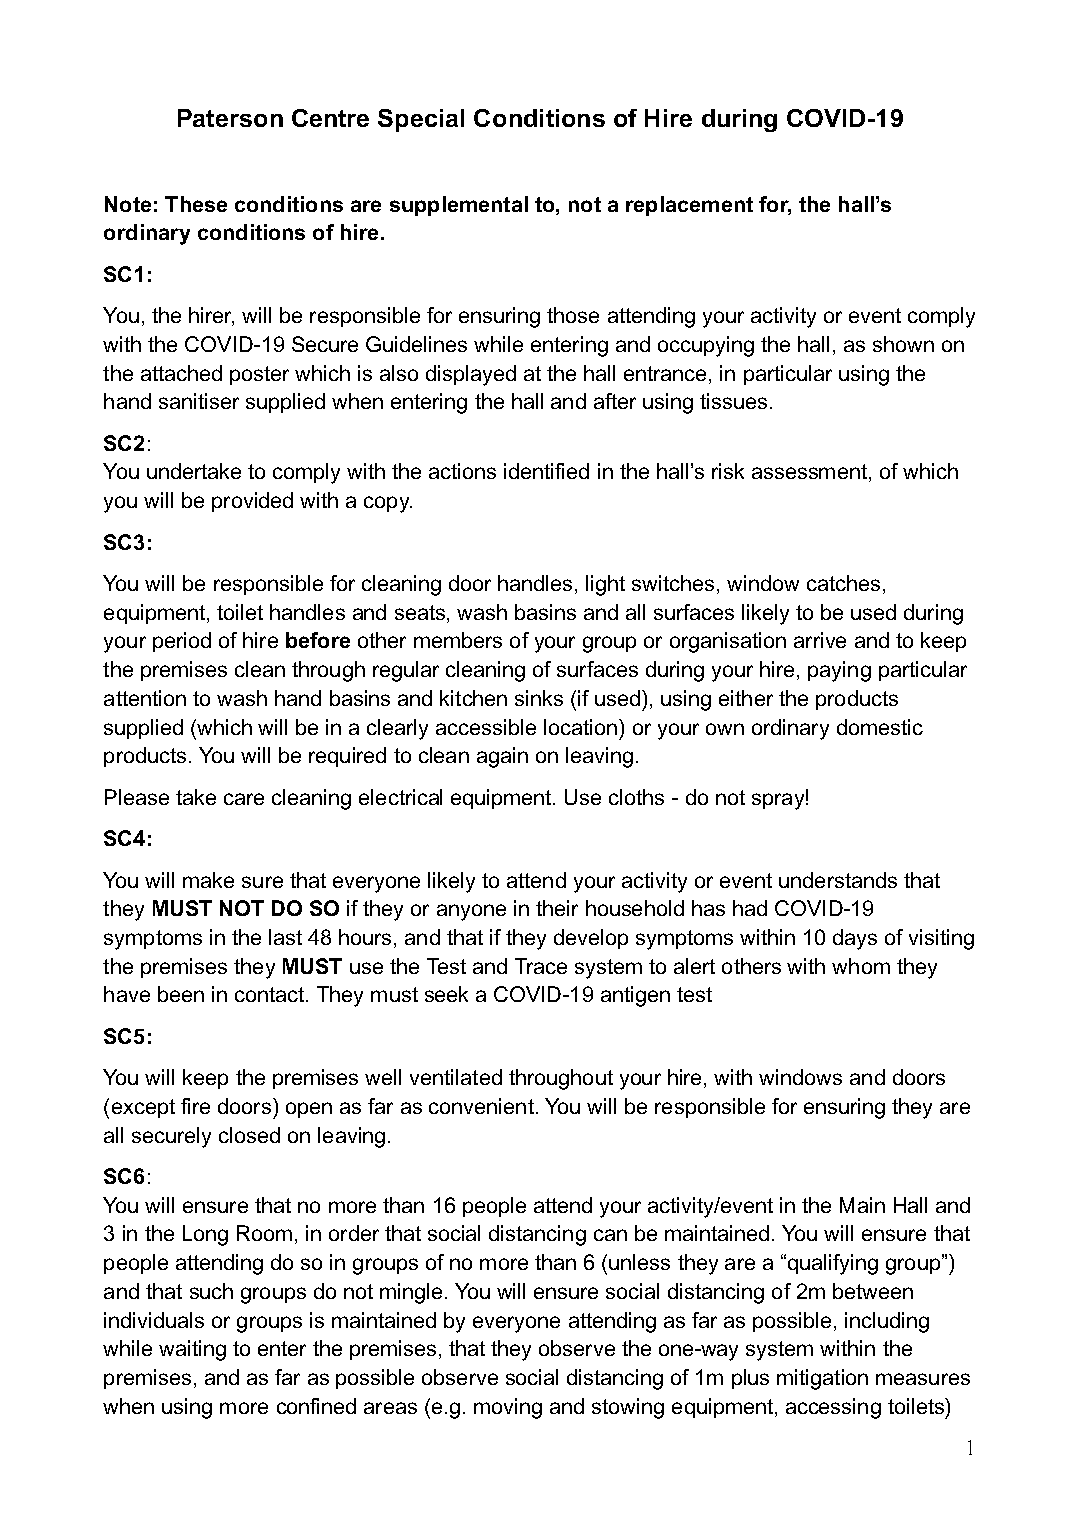 The height and width of the page is (1524, 1078). Describe the element at coordinates (192, 1350) in the page. I see `waiting` at that location.
